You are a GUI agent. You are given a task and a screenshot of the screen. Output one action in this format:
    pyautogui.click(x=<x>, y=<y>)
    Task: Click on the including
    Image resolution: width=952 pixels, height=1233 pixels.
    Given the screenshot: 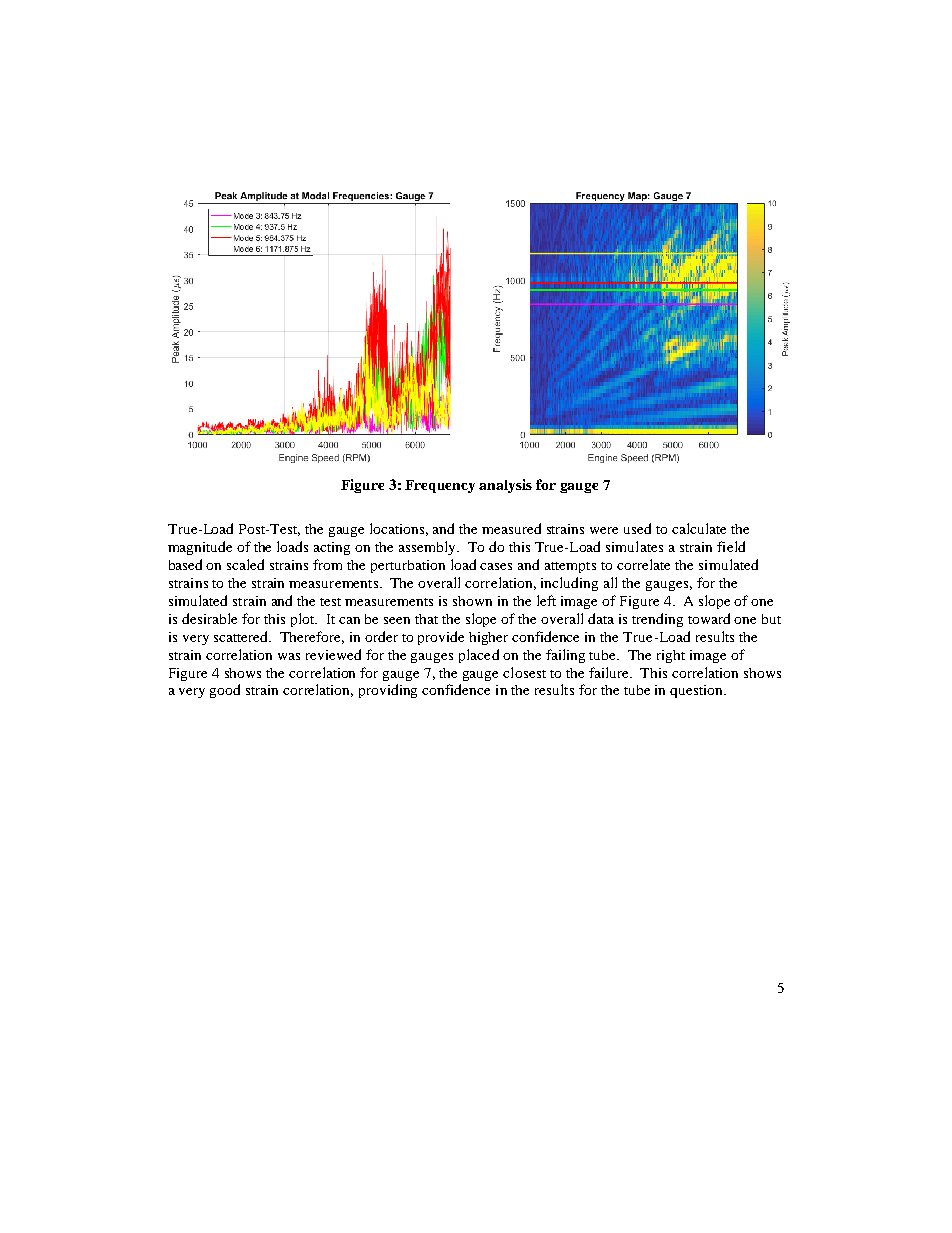 What is the action you would take?
    pyautogui.click(x=569, y=584)
